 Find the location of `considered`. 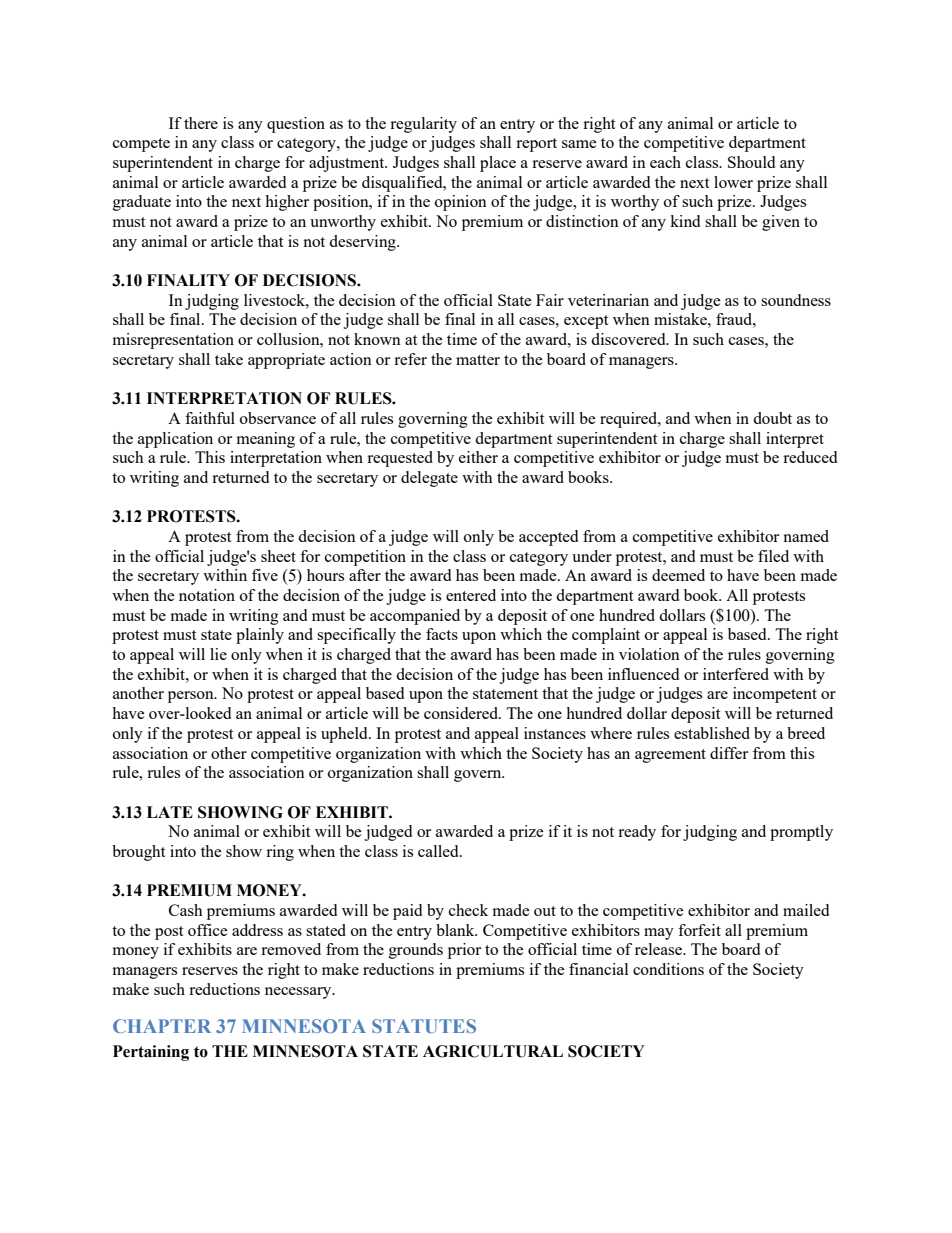

considered is located at coordinates (462, 713).
